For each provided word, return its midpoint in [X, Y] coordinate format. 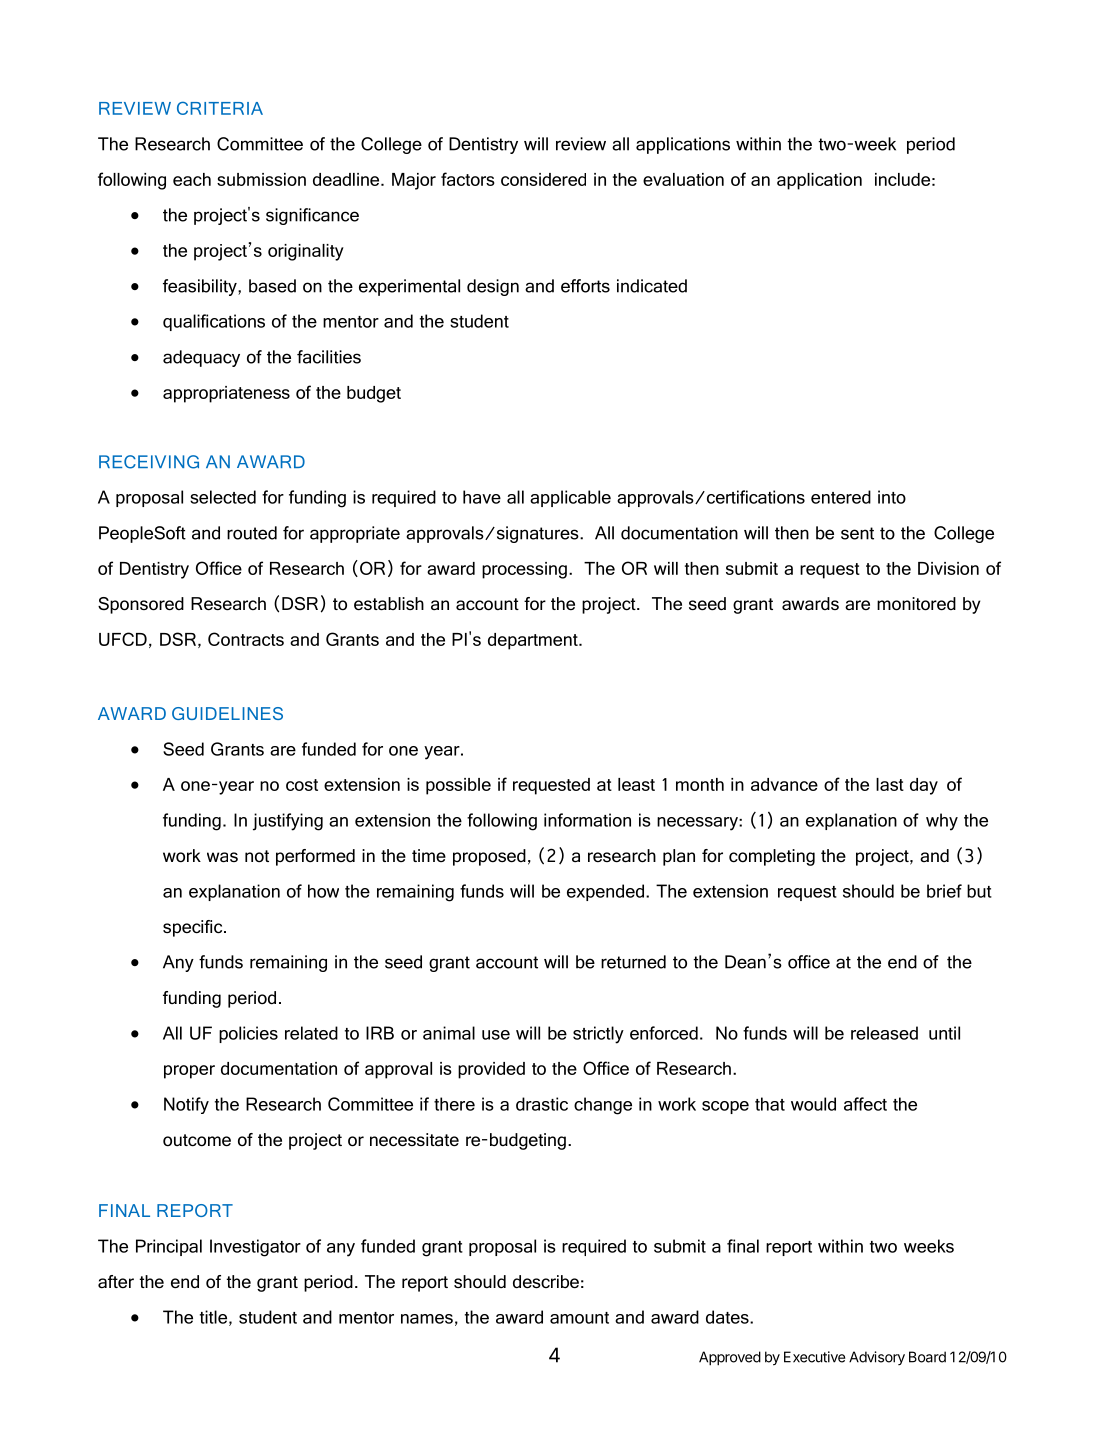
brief [944, 891]
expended [605, 892]
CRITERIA [220, 108]
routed [252, 533]
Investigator [255, 1248]
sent [857, 533]
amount [579, 1318]
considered [543, 179]
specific [194, 928]
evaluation [683, 179]
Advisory [877, 1358]
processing [524, 570]
